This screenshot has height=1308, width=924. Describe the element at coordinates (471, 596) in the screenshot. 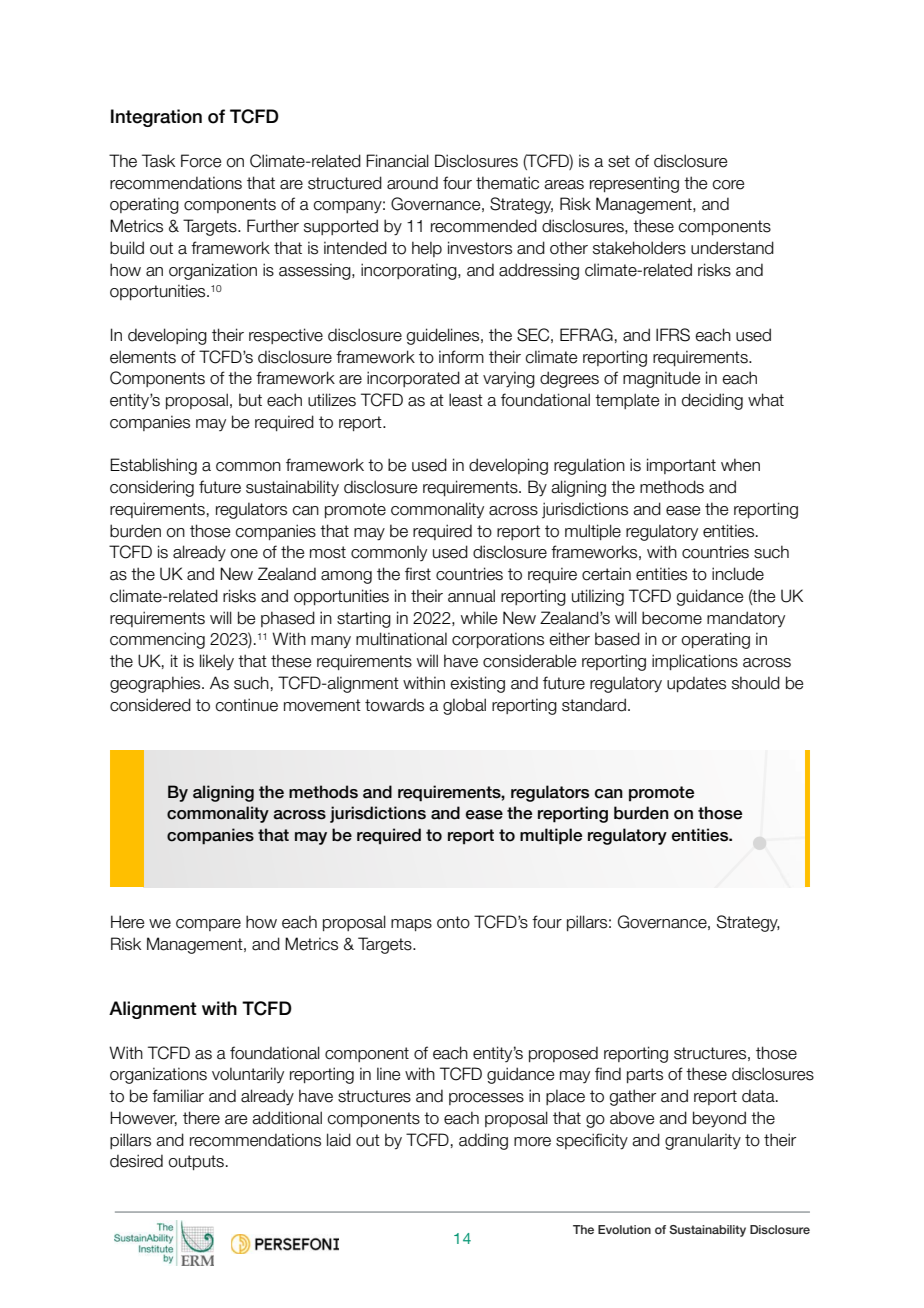

I see `annual` at that location.
